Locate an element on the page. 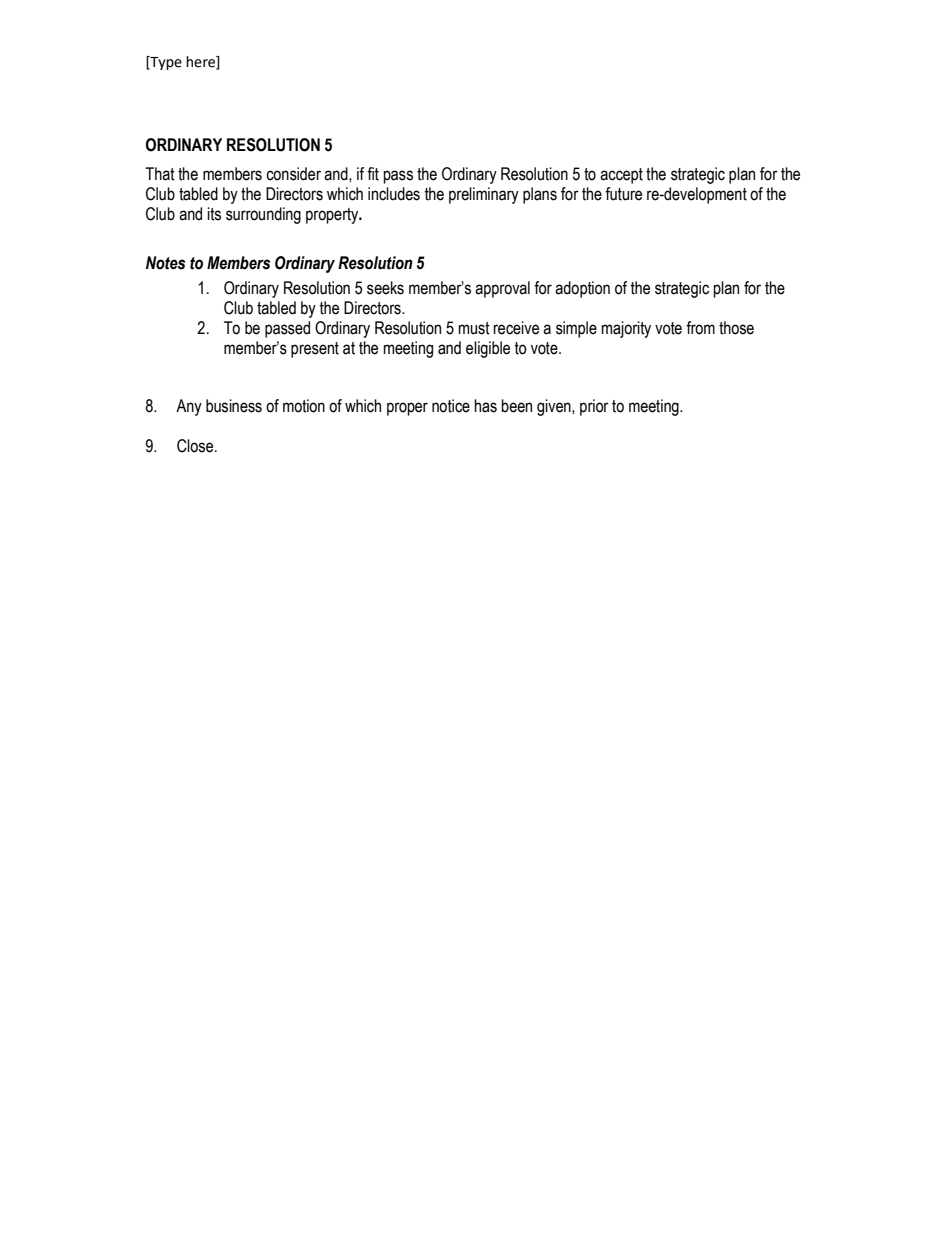 Image resolution: width=952 pixels, height=1233 pixels. adoption is located at coordinates (582, 289).
